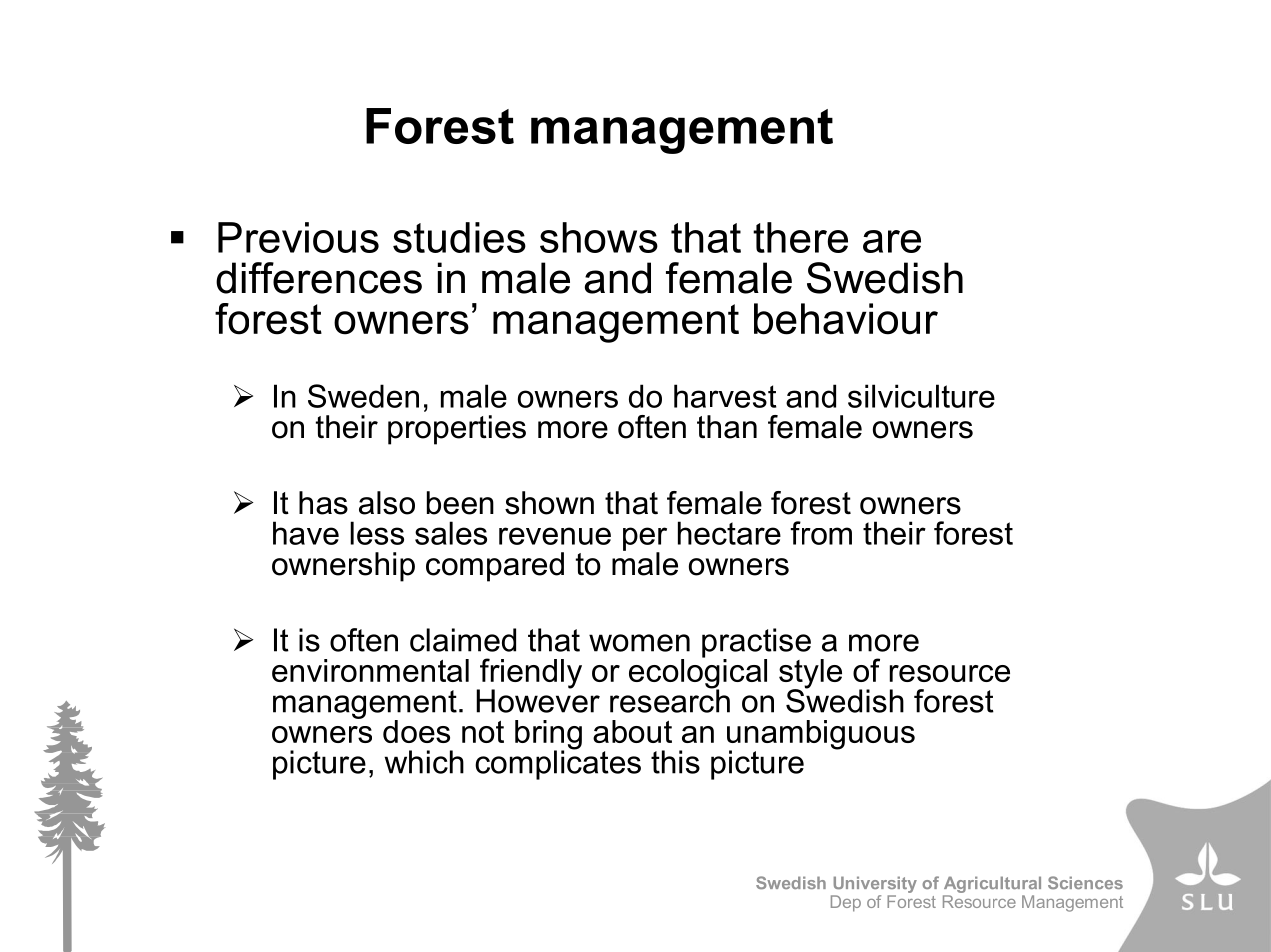  What do you see at coordinates (846, 903) in the page?
I see `Dep` at bounding box center [846, 903].
